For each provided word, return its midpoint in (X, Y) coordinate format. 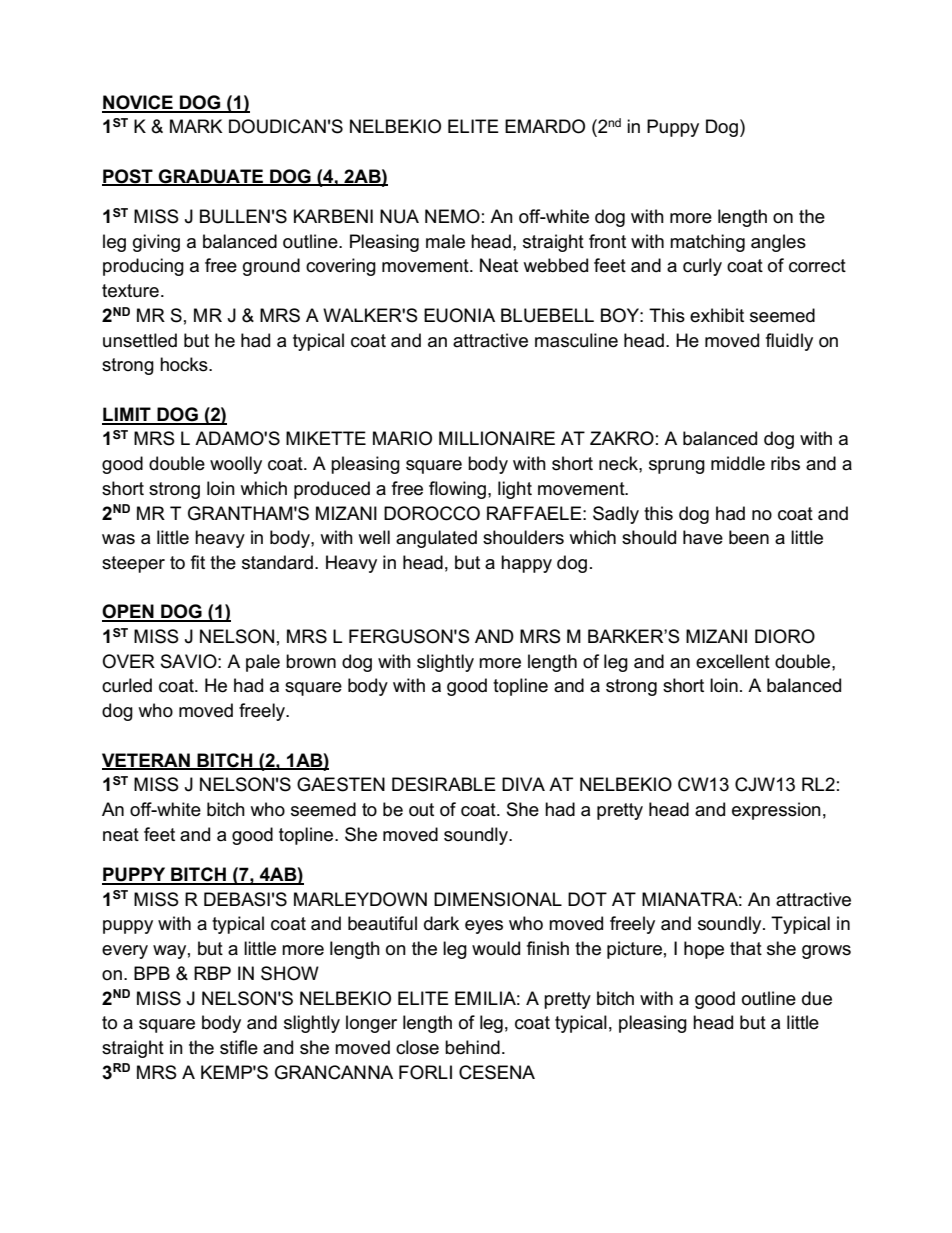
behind (472, 1047)
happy (526, 564)
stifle (239, 1047)
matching (707, 243)
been (749, 537)
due (817, 998)
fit (198, 562)
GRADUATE (211, 177)
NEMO (452, 216)
